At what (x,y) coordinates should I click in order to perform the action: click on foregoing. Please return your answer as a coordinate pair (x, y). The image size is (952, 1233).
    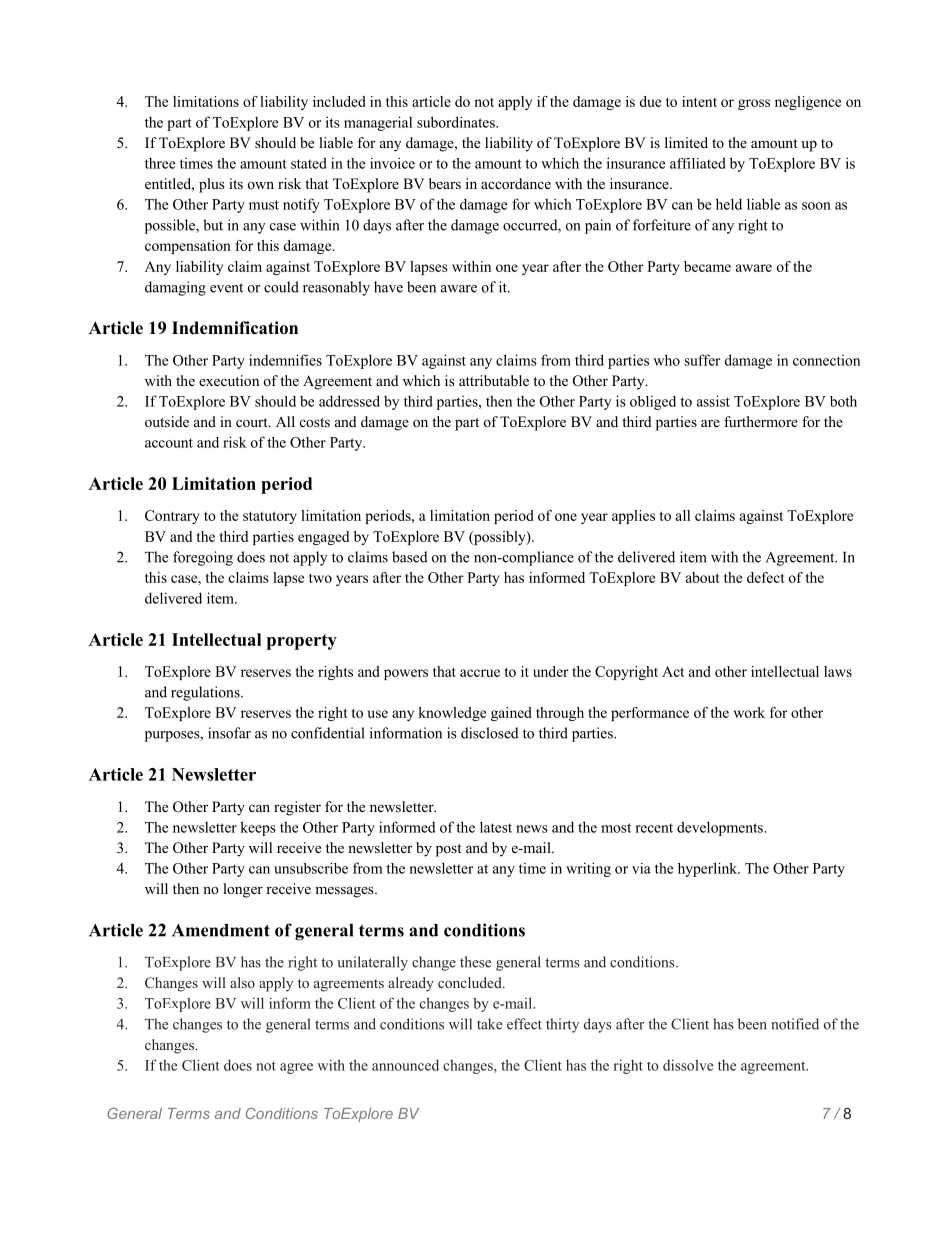
    Looking at the image, I should click on (203, 558).
